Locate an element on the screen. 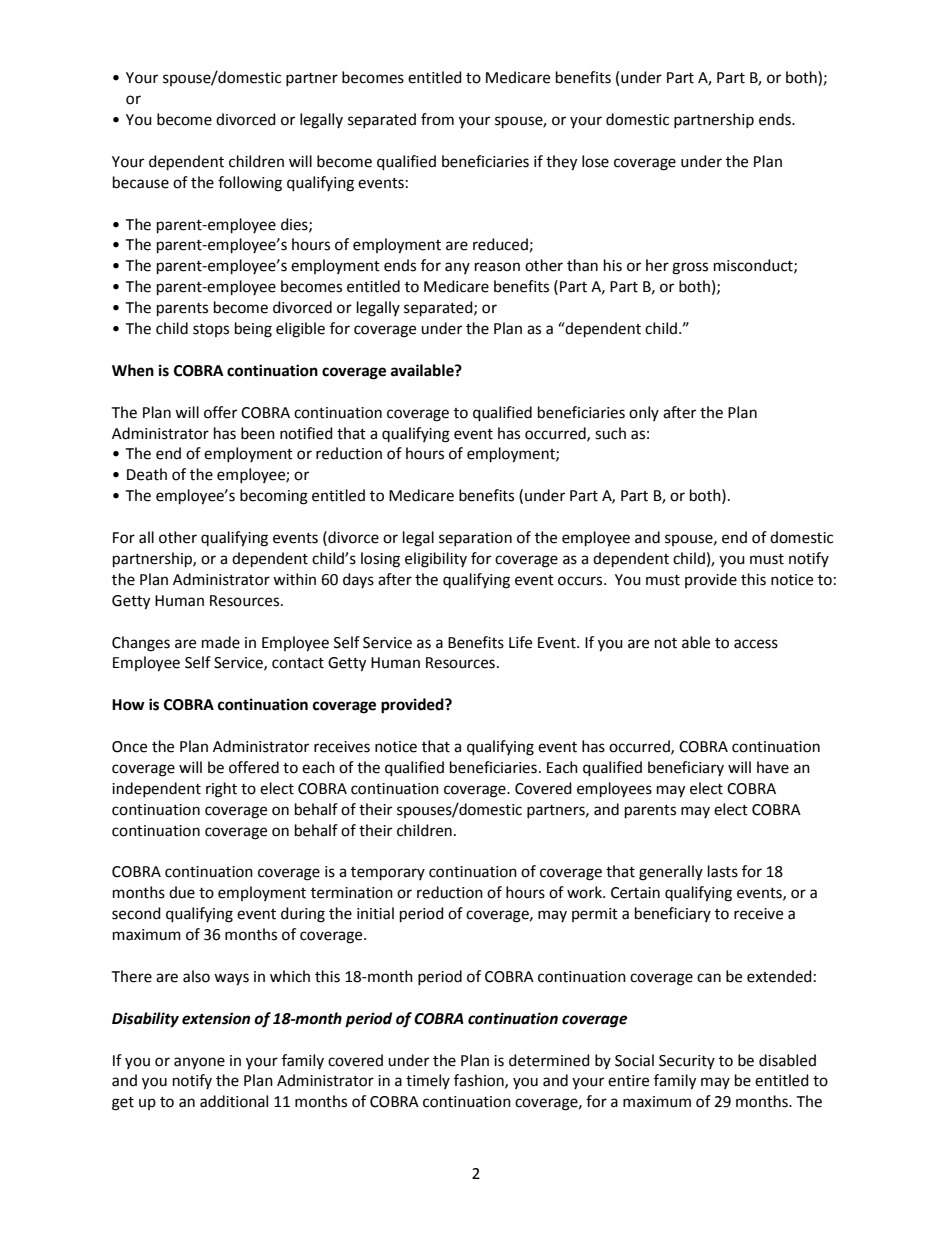 The height and width of the screenshot is (1233, 952). timely is located at coordinates (428, 1081).
